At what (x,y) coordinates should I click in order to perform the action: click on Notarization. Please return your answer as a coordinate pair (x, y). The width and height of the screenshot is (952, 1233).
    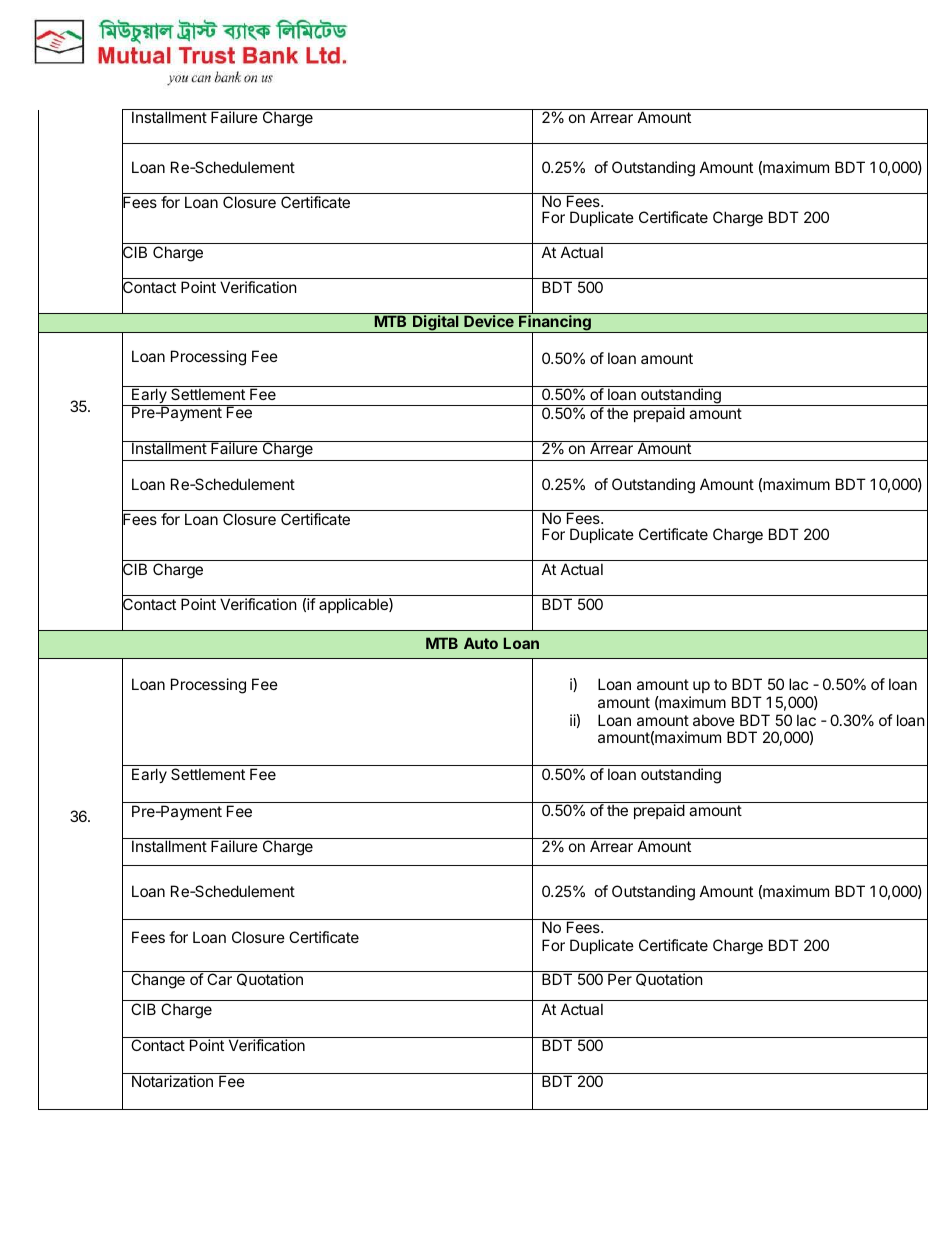
    Looking at the image, I should click on (172, 1081).
